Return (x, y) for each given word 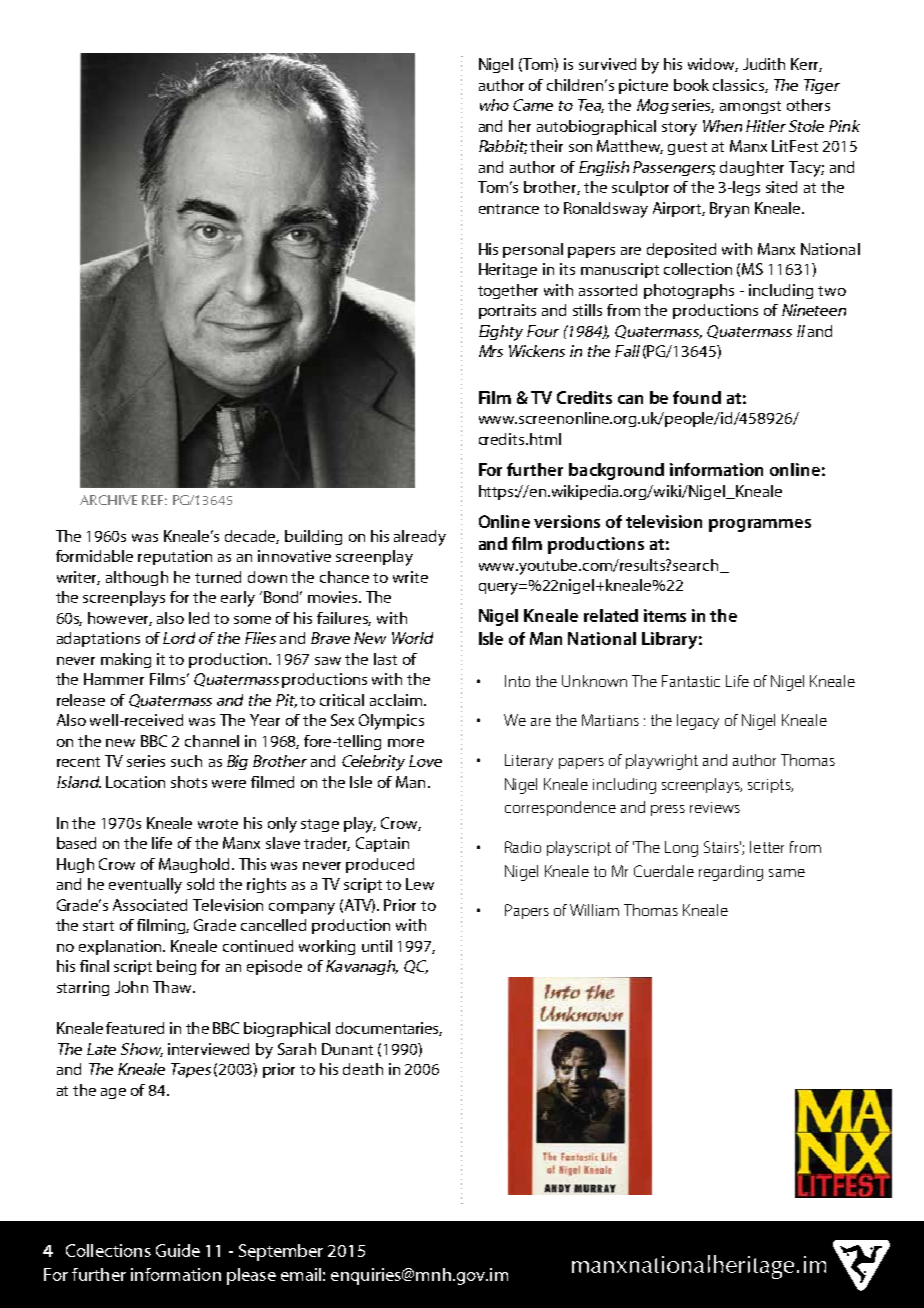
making (126, 660)
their (546, 146)
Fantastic (691, 681)
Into (517, 681)
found (697, 397)
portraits (507, 311)
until (377, 946)
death (363, 1069)
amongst (750, 107)
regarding (731, 873)
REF (154, 500)
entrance (509, 209)
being (176, 967)
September (281, 1252)
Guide (178, 1250)
